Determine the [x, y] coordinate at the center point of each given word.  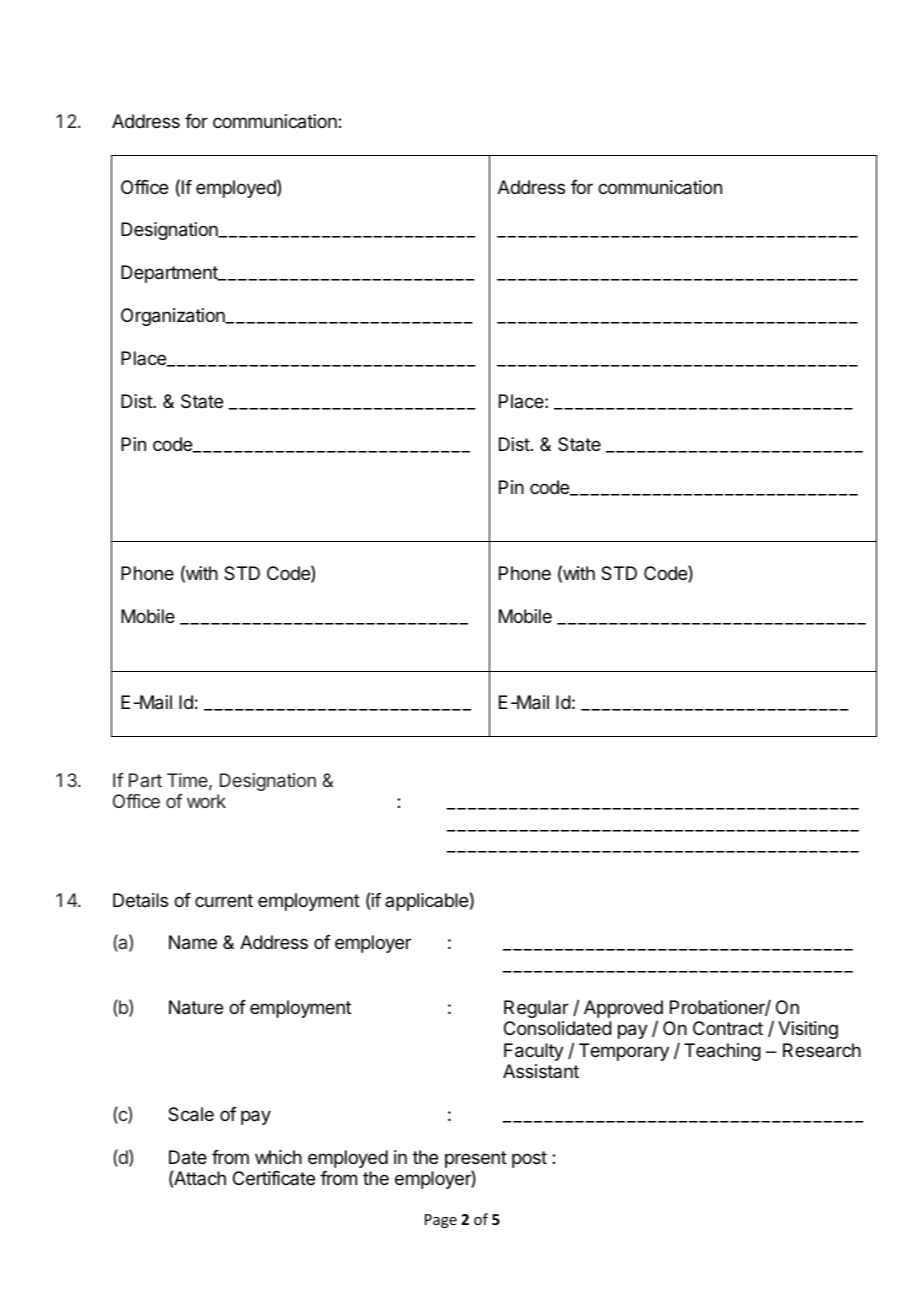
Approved [623, 1009]
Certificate [274, 1178]
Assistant [541, 1071]
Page [441, 1221]
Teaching [722, 1052]
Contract [728, 1028]
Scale [191, 1114]
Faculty [534, 1052]
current [224, 900]
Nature [196, 1007]
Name [193, 942]
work [206, 801]
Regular [536, 1009]
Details [140, 900]
